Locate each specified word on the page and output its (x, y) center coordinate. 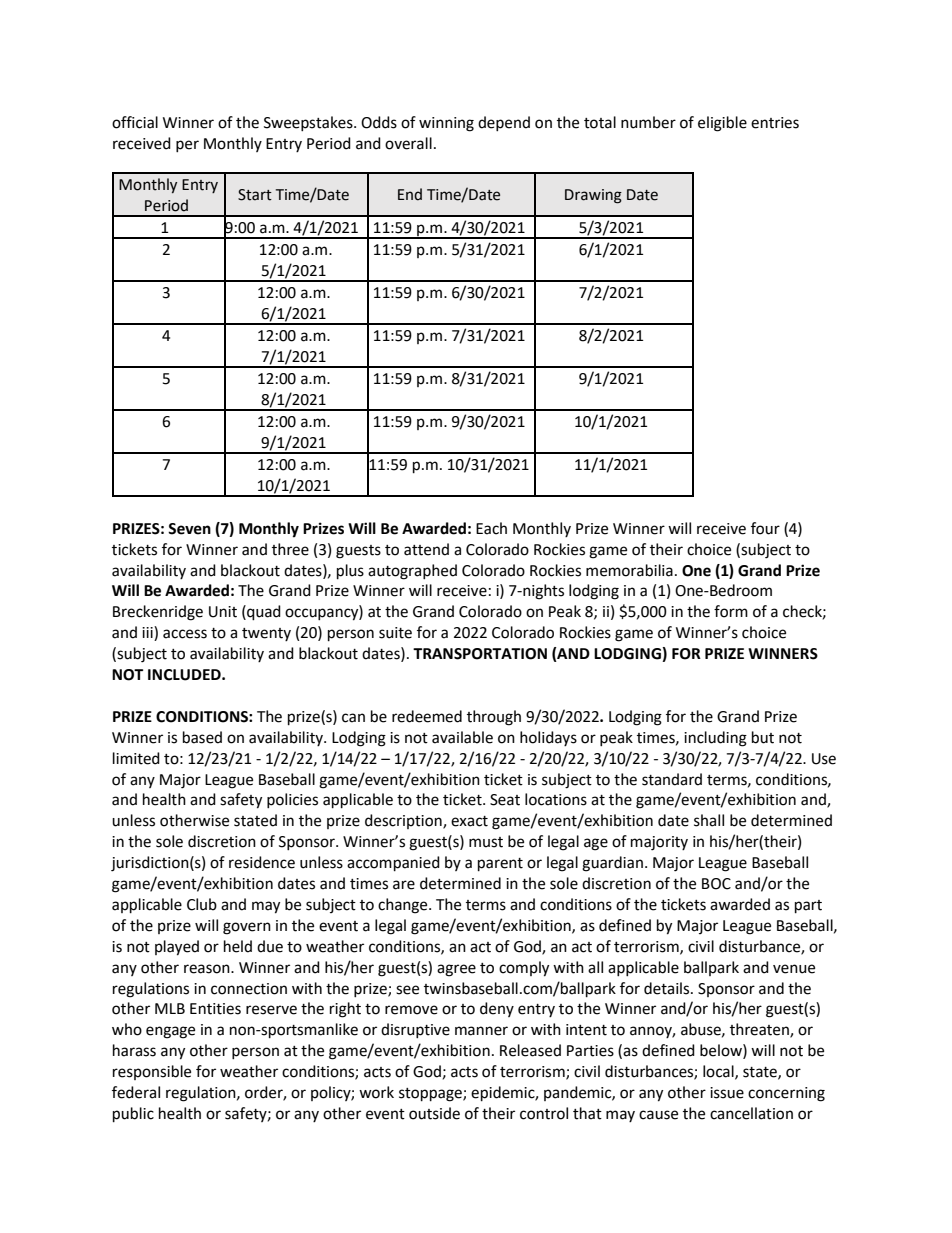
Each (491, 528)
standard (672, 779)
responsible (152, 1072)
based (202, 737)
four (765, 528)
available (462, 737)
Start (255, 195)
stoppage (431, 1095)
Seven (189, 529)
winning (446, 124)
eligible (722, 124)
